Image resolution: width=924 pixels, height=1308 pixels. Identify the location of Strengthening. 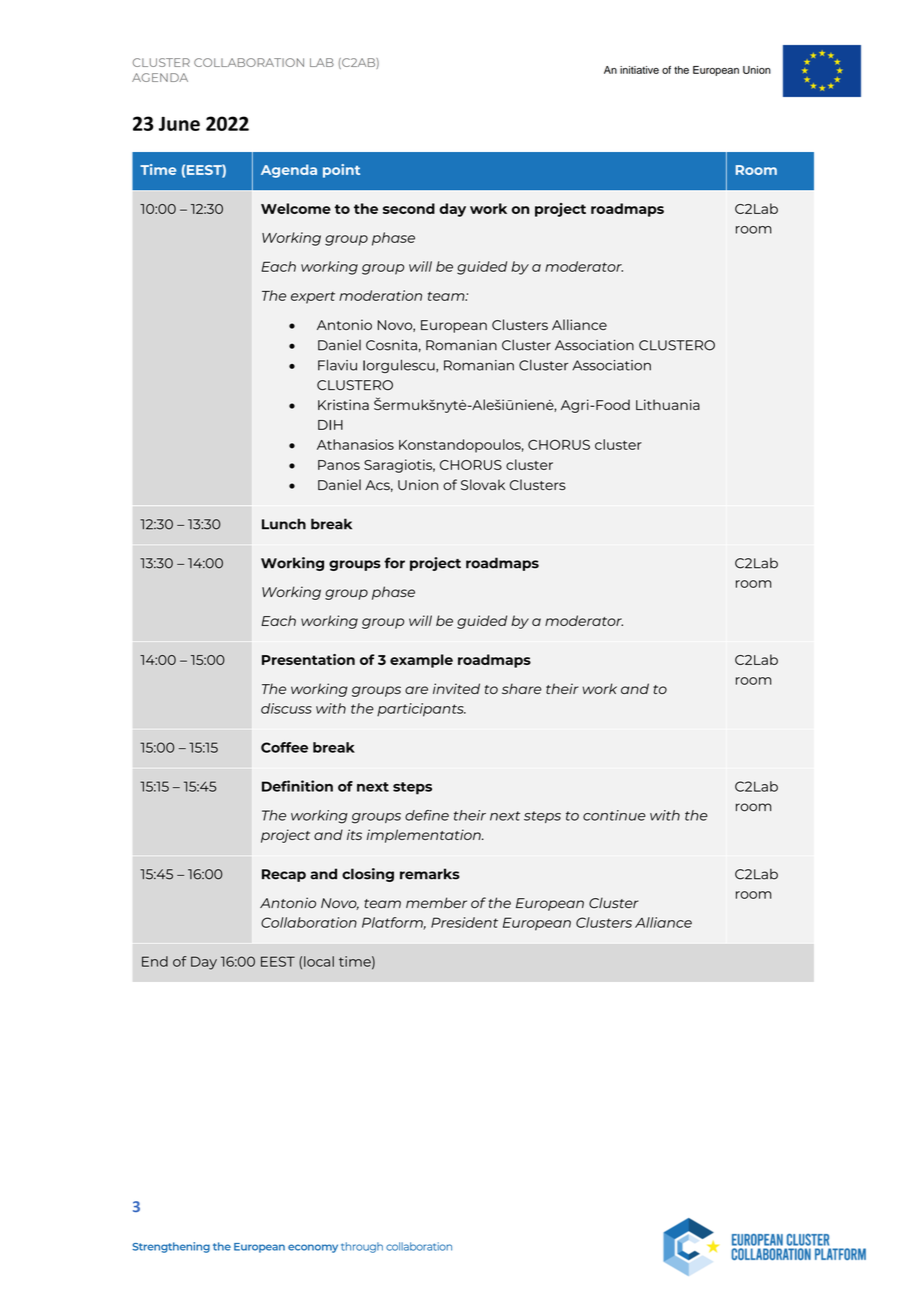
(171, 1247).
